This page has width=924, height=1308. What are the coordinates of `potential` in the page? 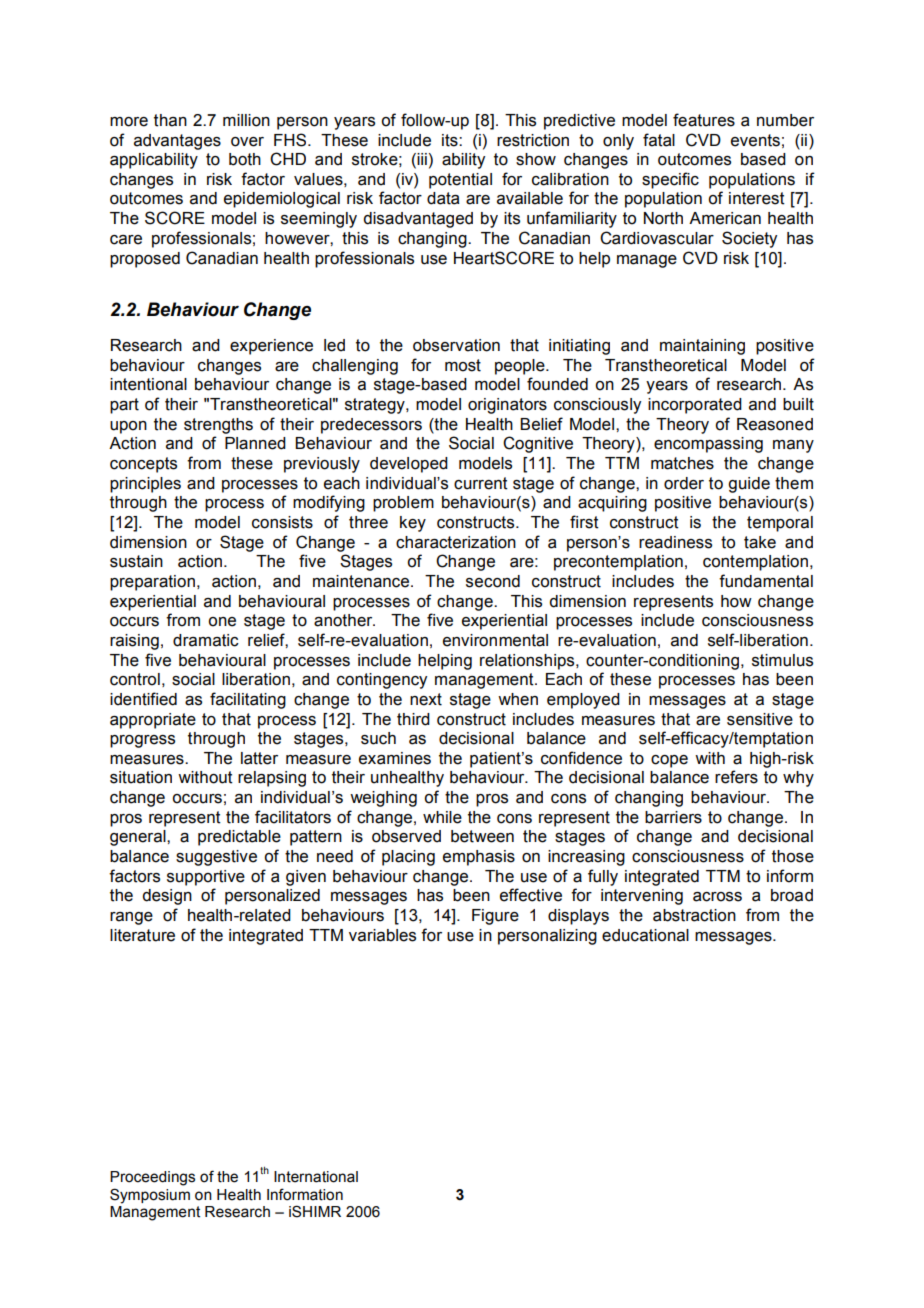 It's located at (460, 181).
